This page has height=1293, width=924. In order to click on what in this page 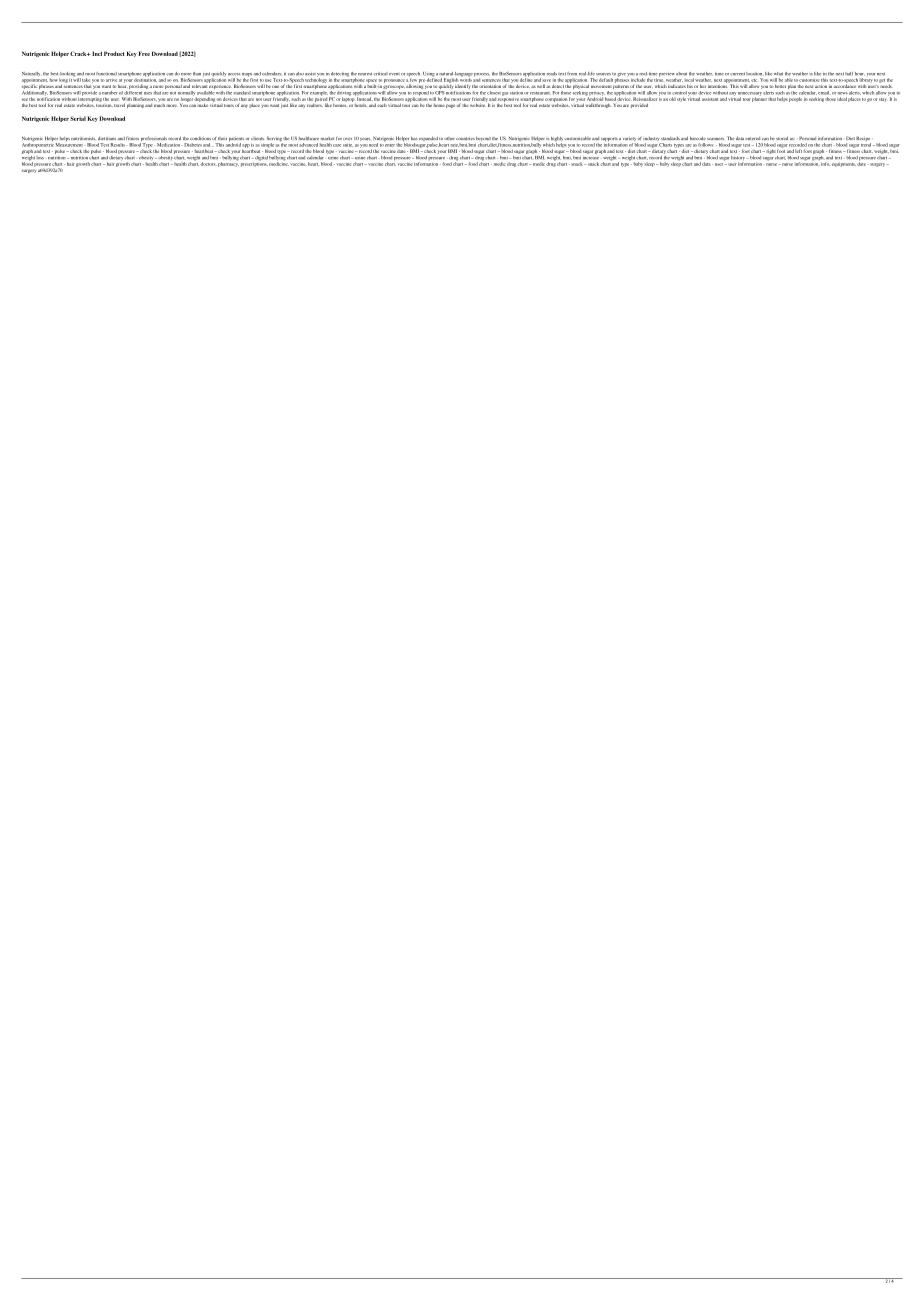, I will do `click(778, 74)`.
